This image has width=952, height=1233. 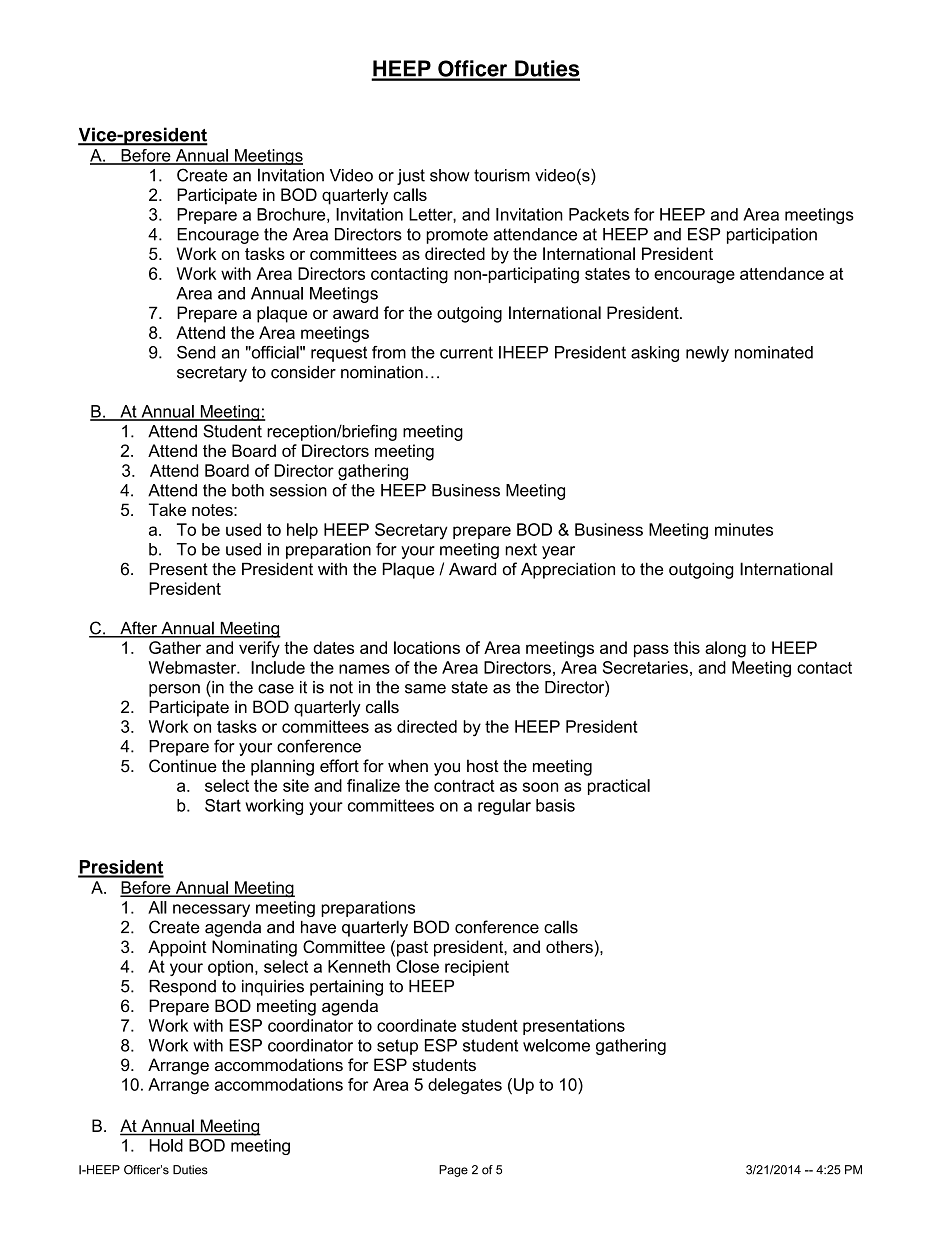 I want to click on welcome, so click(x=556, y=1045).
